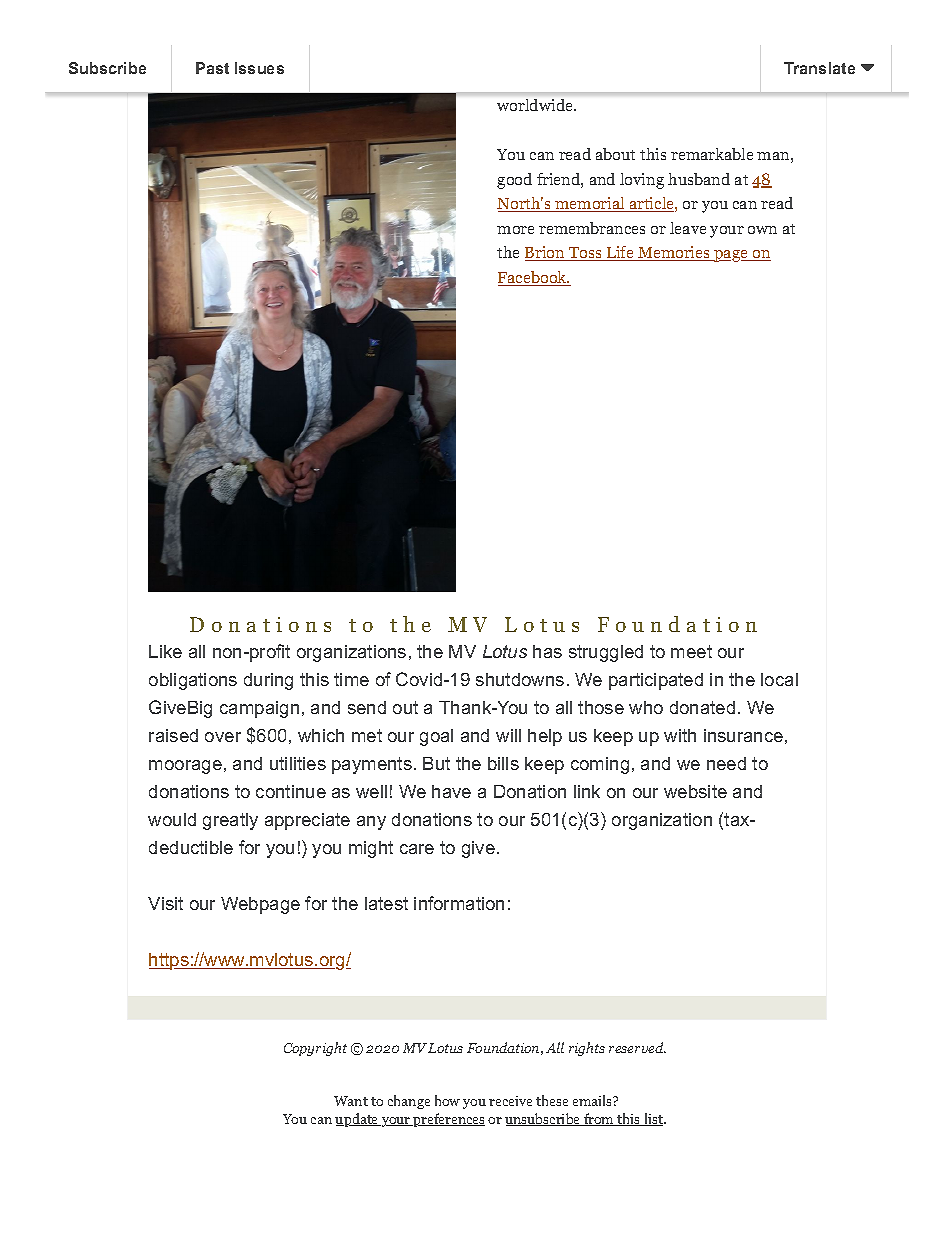 The width and height of the document is (952, 1233). I want to click on remarkable, so click(712, 154).
